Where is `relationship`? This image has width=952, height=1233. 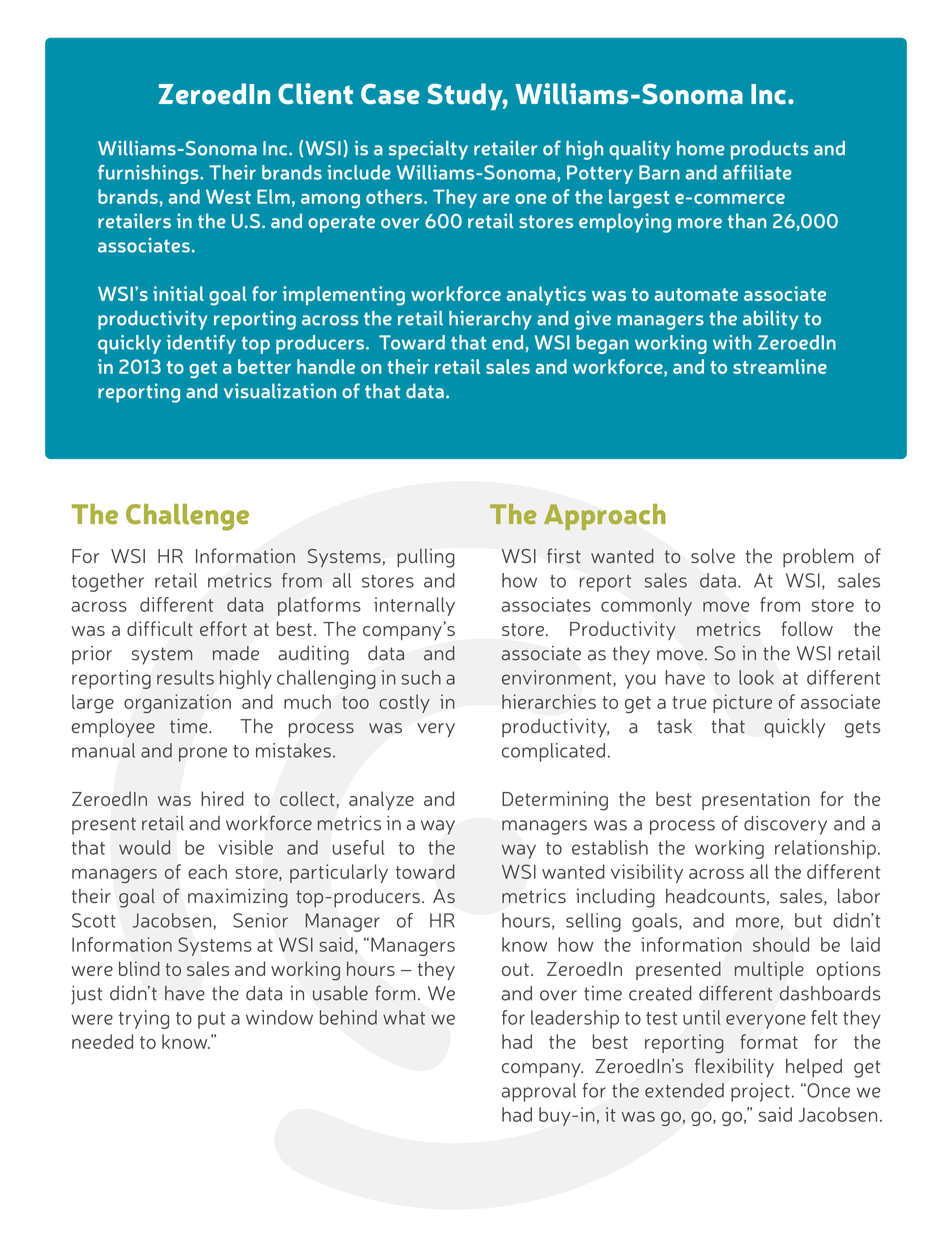
relationship is located at coordinates (825, 849).
